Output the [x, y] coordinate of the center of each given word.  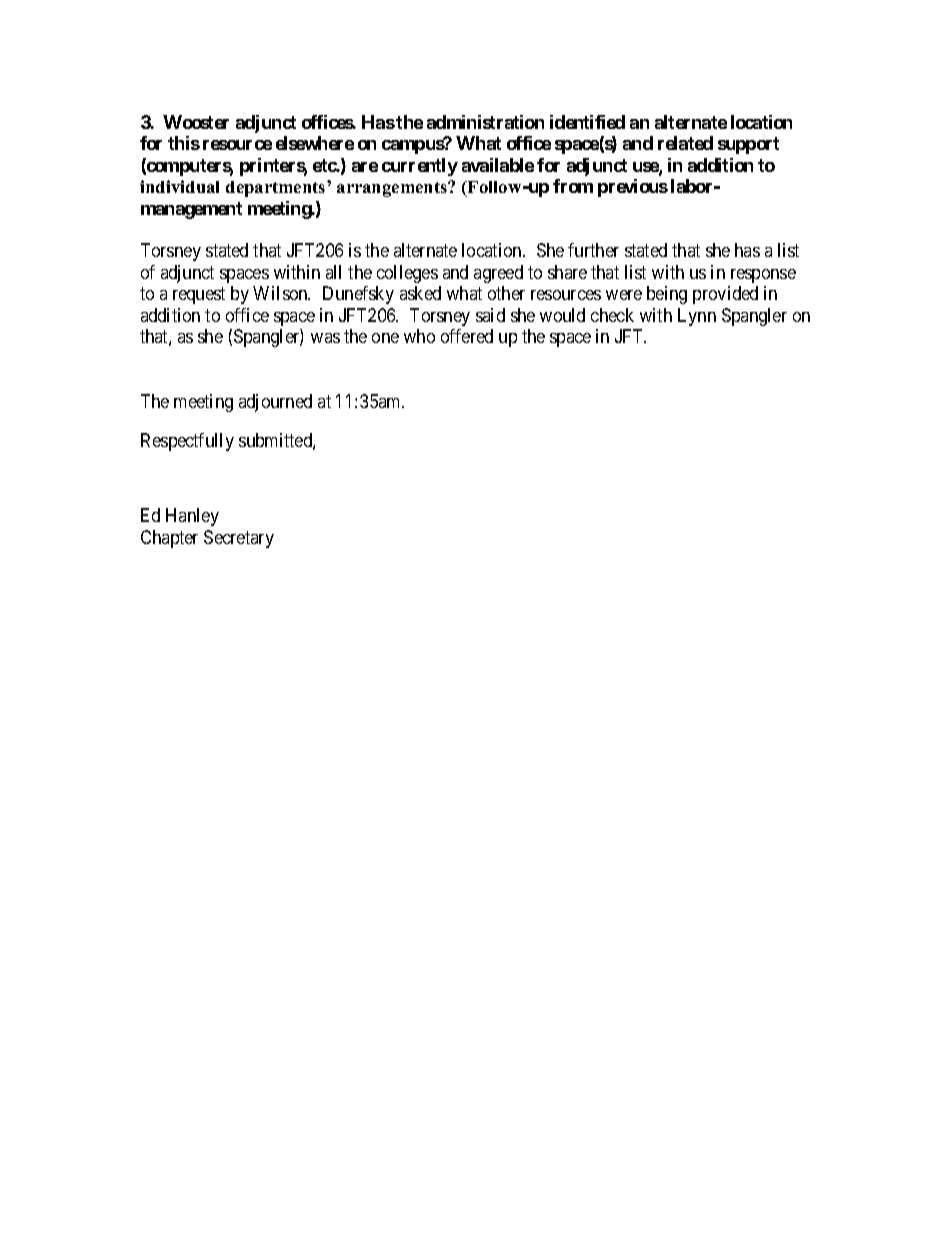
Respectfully [187, 442]
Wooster [196, 122]
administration [485, 122]
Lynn [697, 317]
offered [467, 336]
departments [277, 189]
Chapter [169, 539]
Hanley [192, 517]
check [612, 315]
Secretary [239, 539]
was [325, 338]
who [419, 336]
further [593, 250]
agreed [498, 274]
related [685, 143]
